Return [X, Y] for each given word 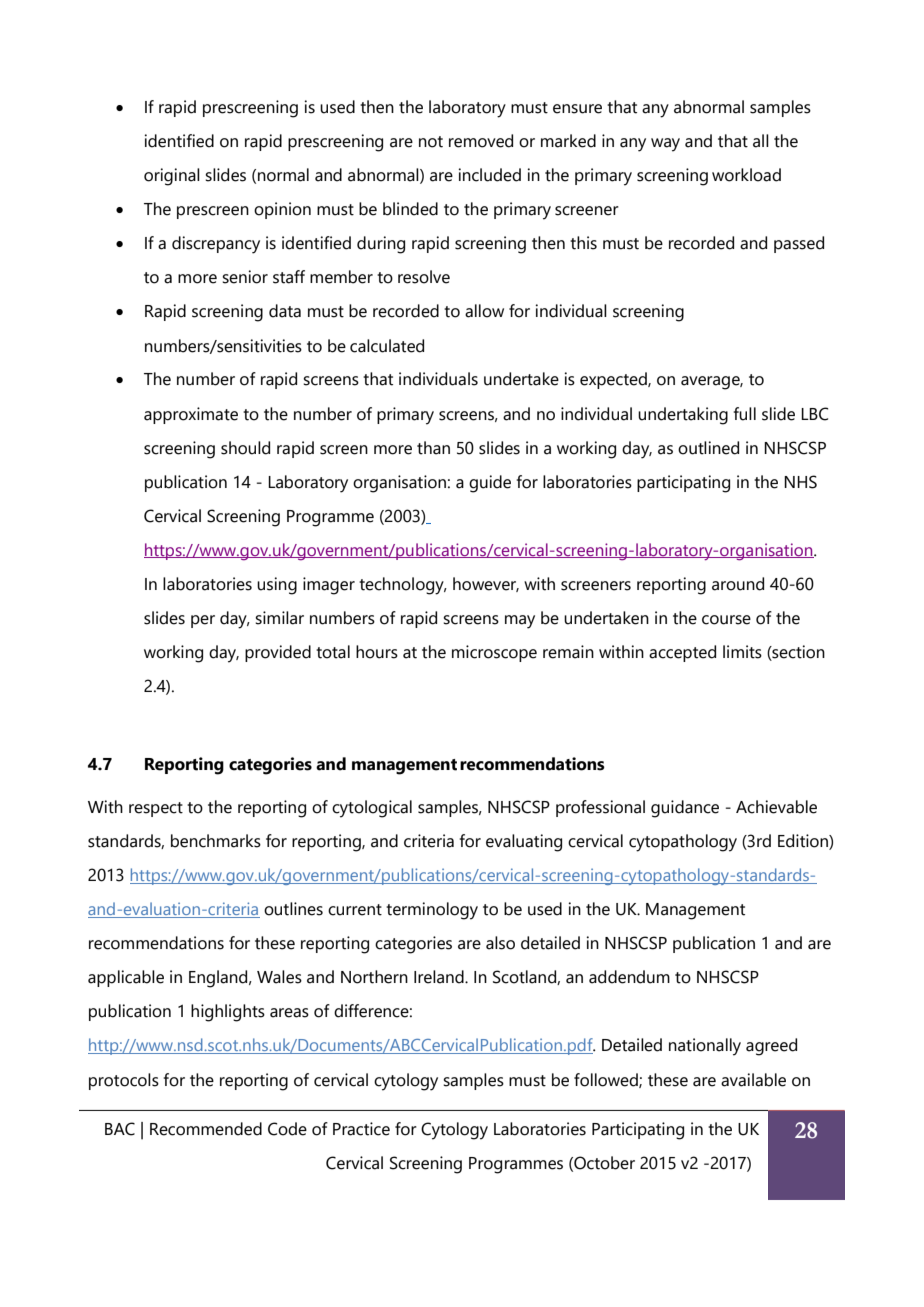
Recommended [206, 1129]
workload [746, 175]
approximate [191, 415]
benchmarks [216, 841]
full [744, 414]
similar [279, 618]
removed [481, 141]
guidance [685, 809]
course [726, 620]
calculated [387, 346]
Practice [361, 1129]
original [172, 177]
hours [377, 652]
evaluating [524, 843]
